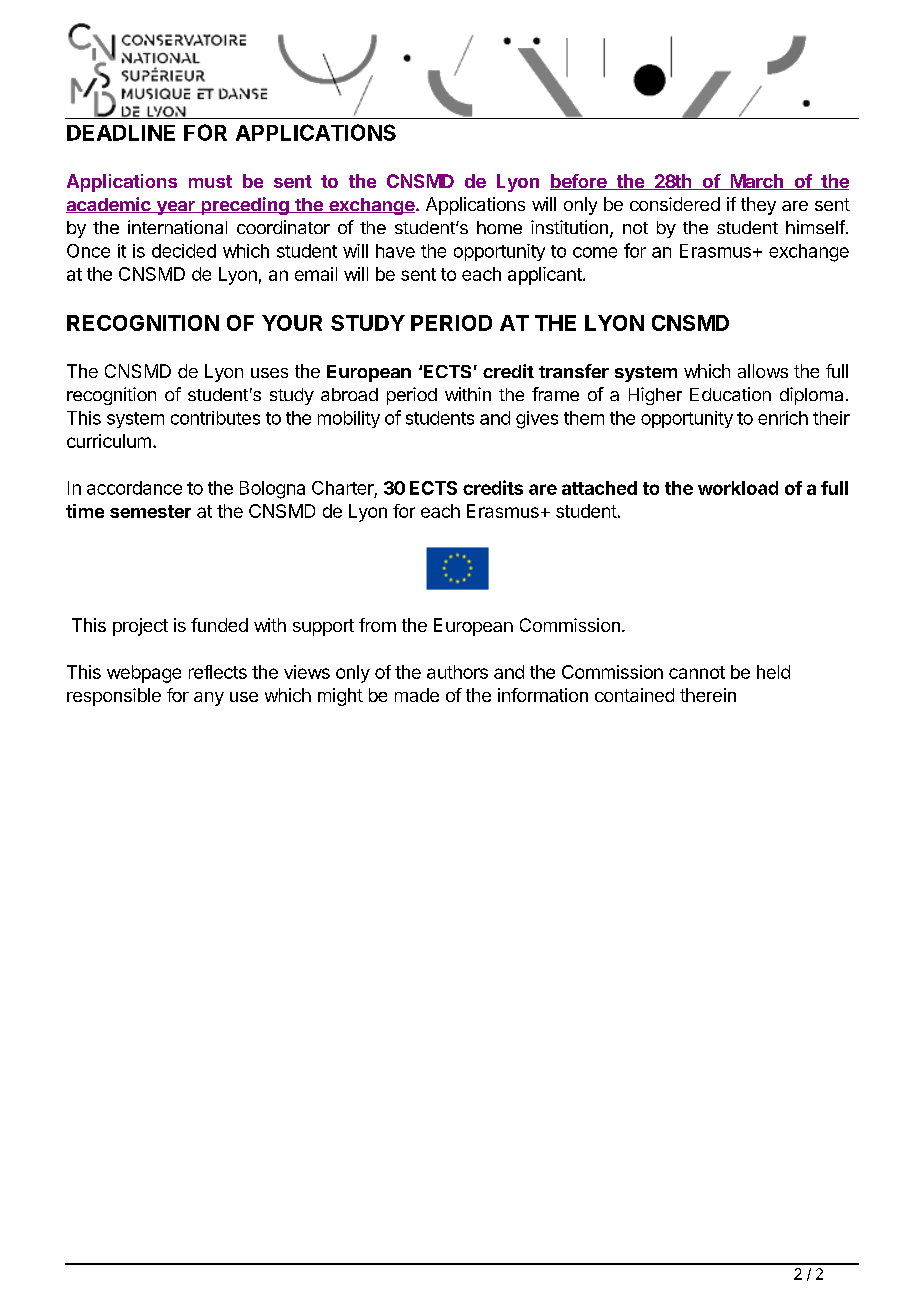 This page has height=1308, width=924. I want to click on enrich, so click(783, 418).
